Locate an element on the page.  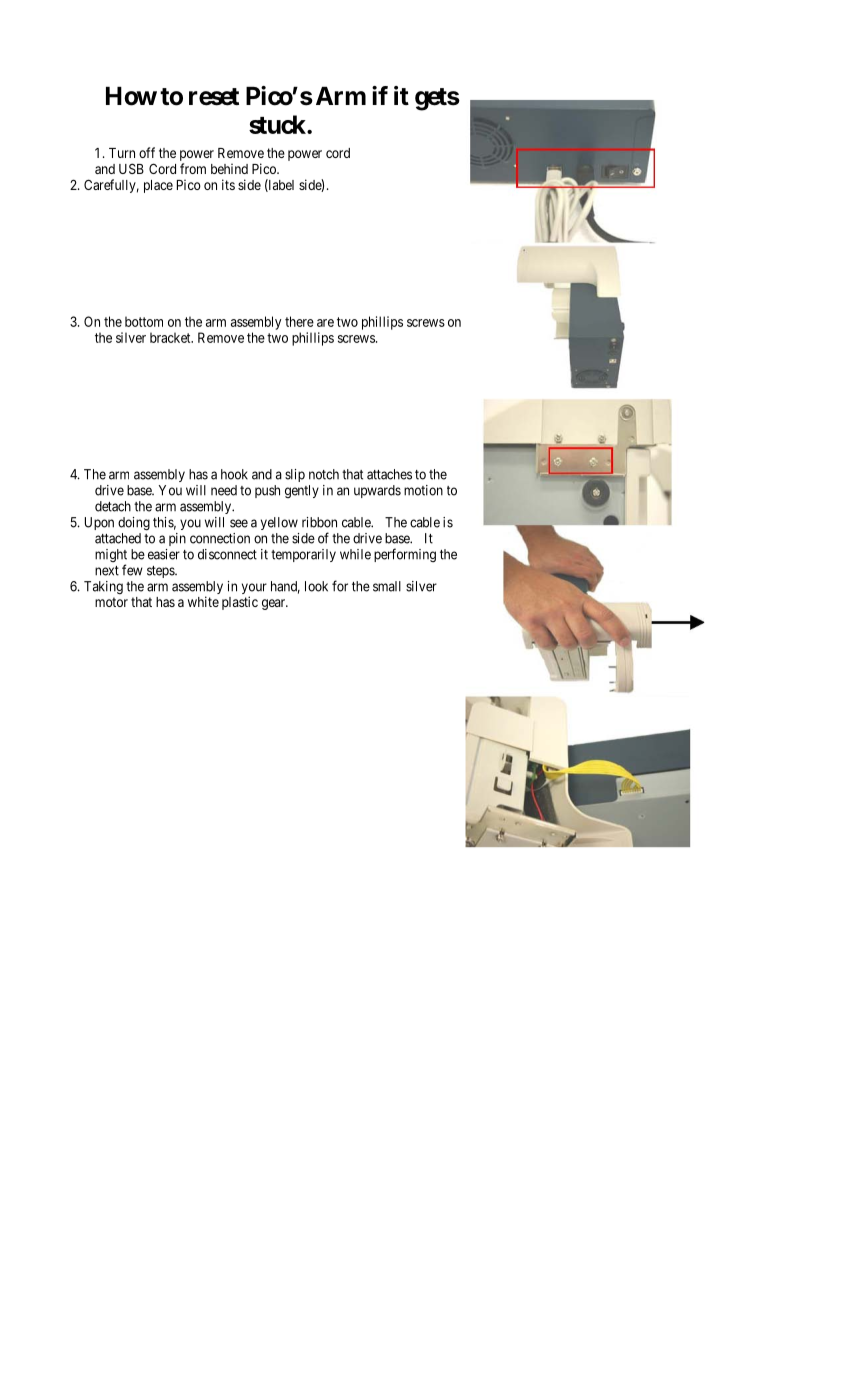
there is located at coordinates (299, 321).
